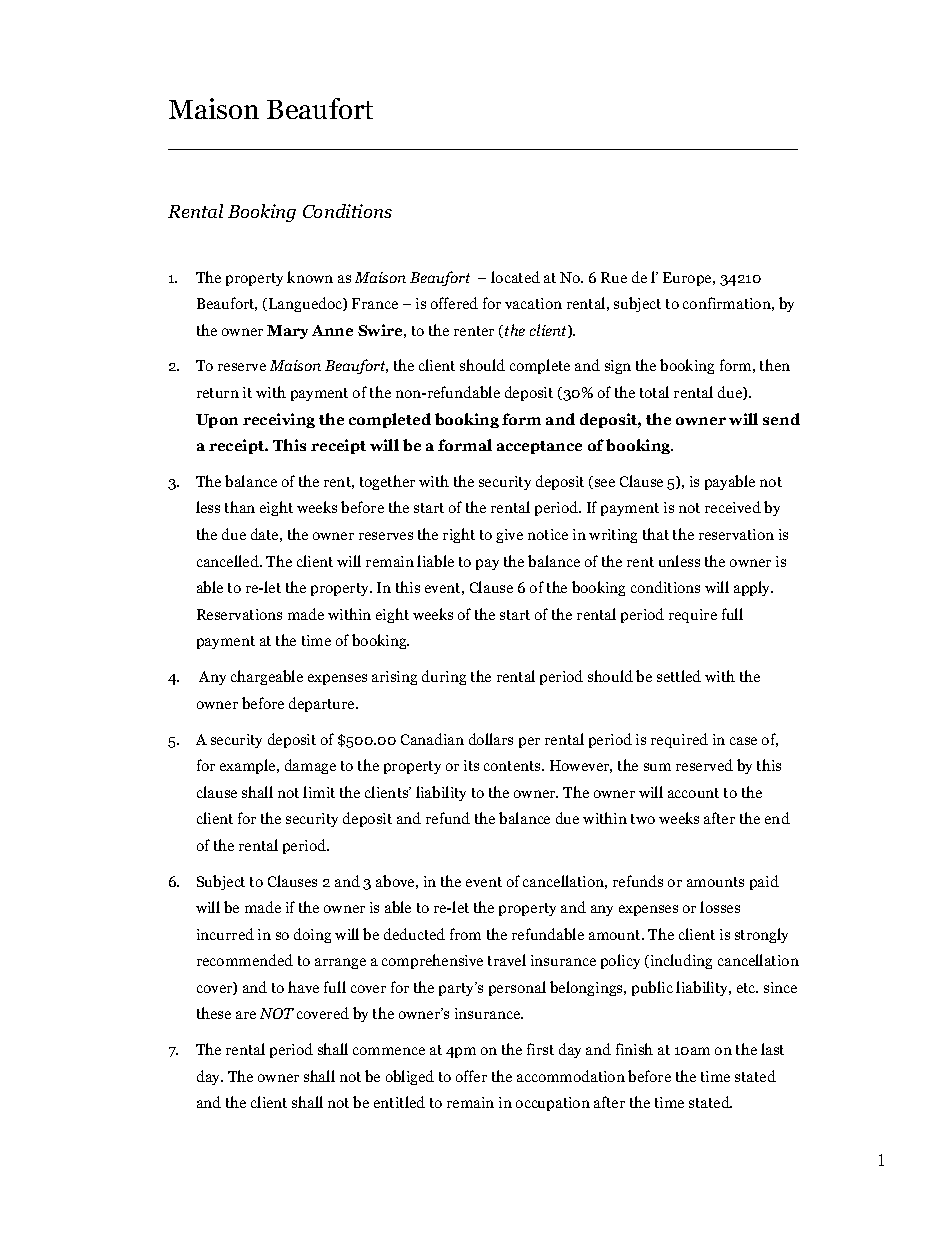 The height and width of the page is (1233, 952). What do you see at coordinates (246, 1015) in the page?
I see `are` at bounding box center [246, 1015].
